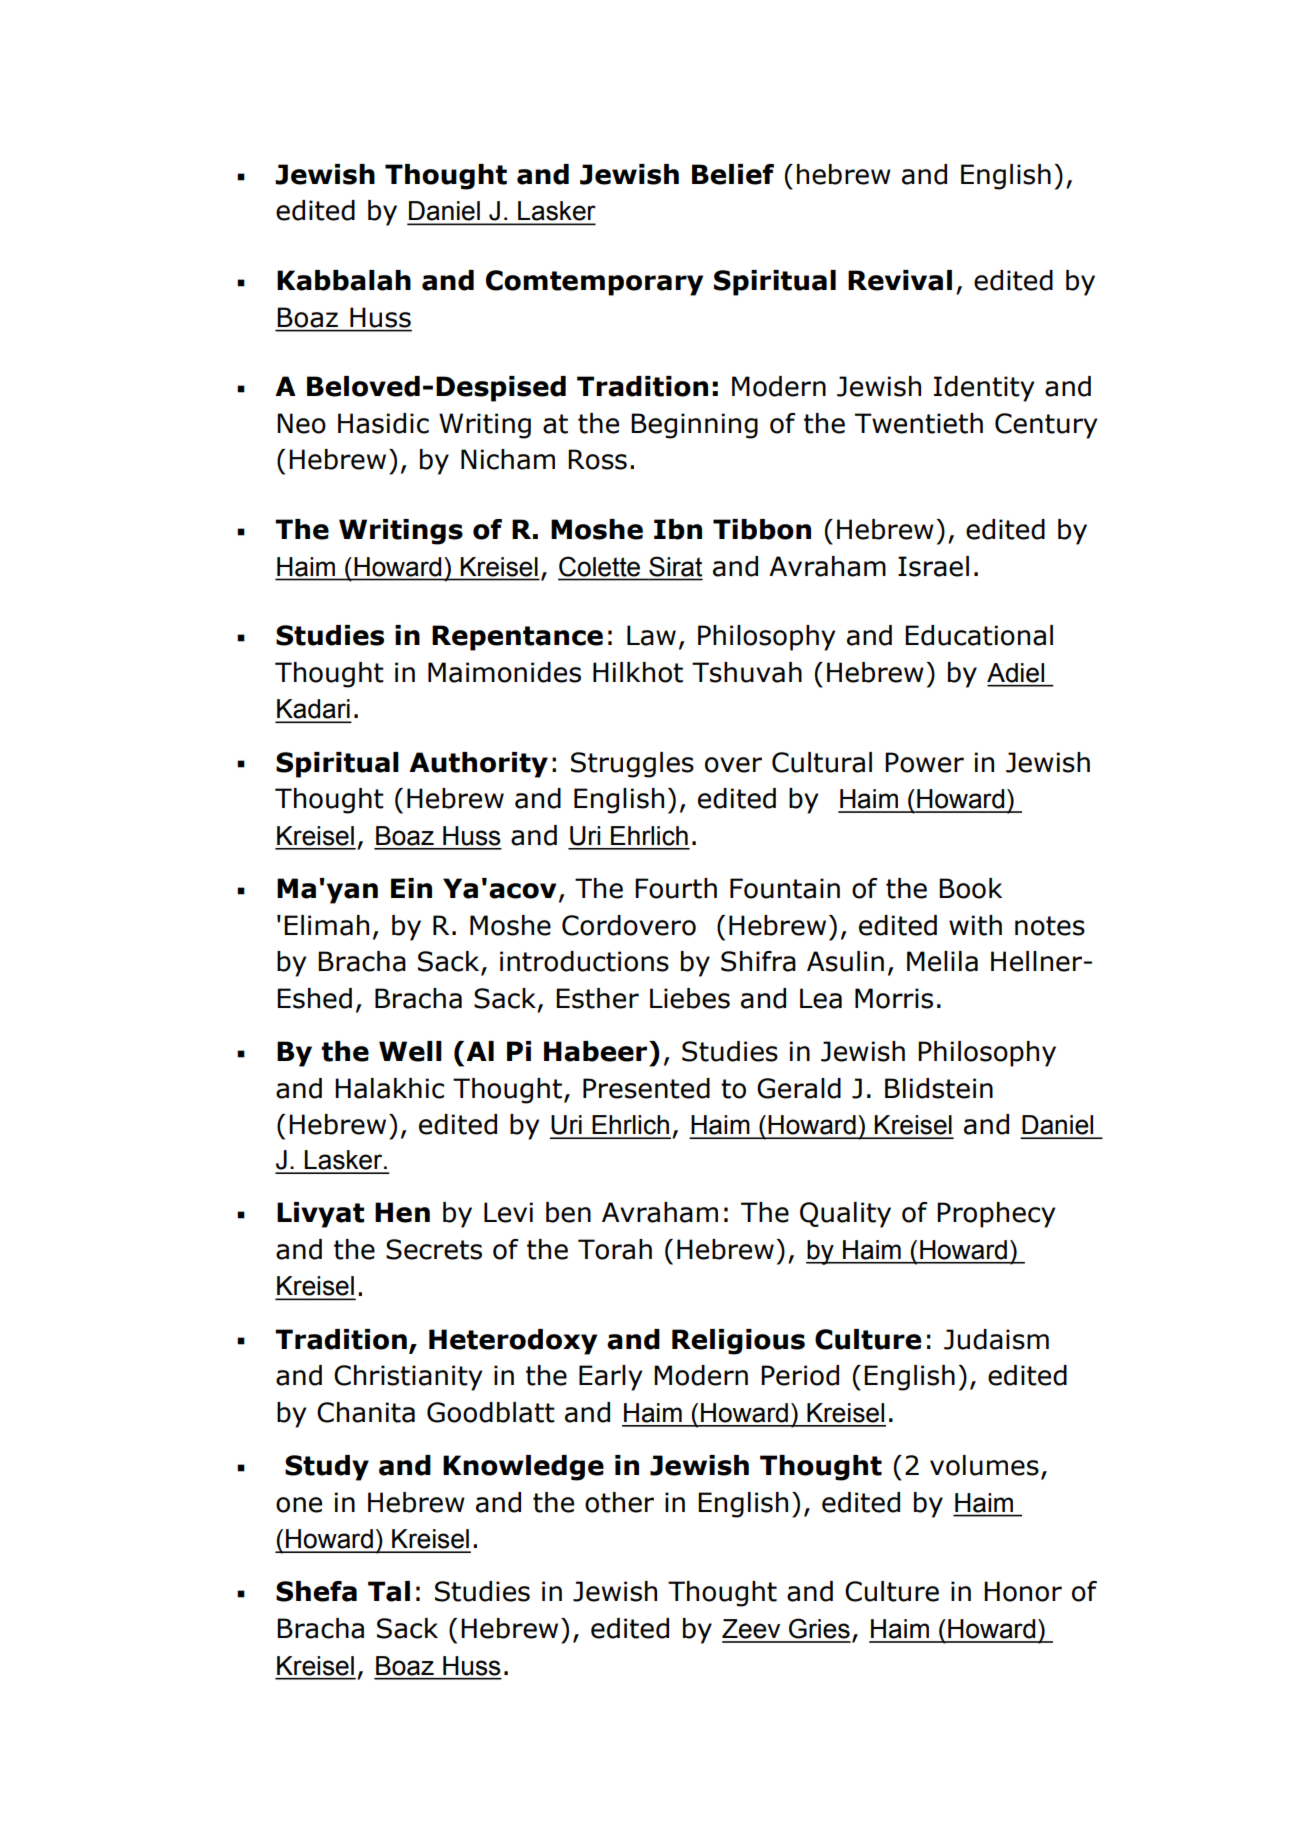  I want to click on Prophecy, so click(996, 1215).
